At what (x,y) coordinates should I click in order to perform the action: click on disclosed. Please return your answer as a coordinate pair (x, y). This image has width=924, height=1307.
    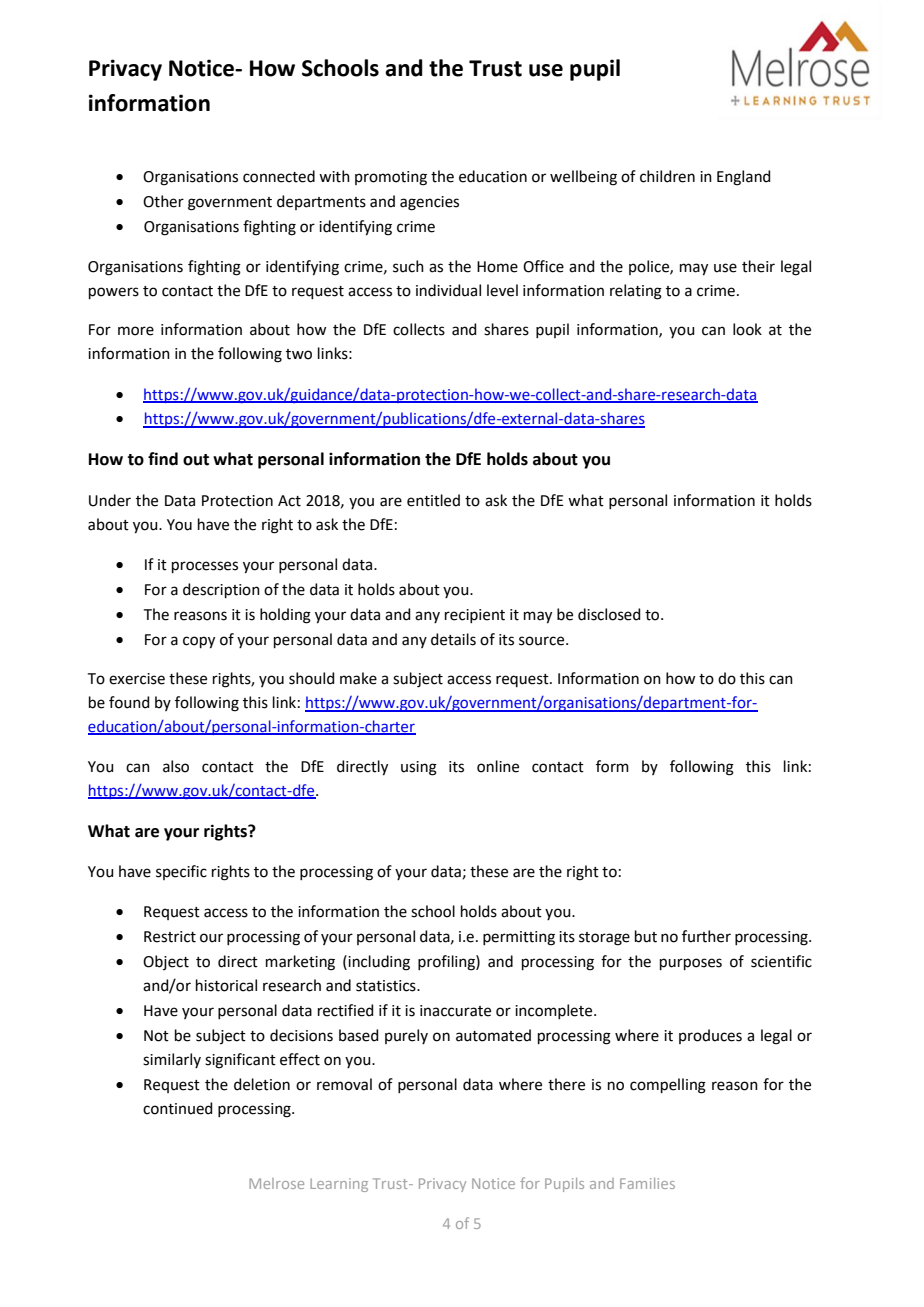
    Looking at the image, I should click on (609, 614).
